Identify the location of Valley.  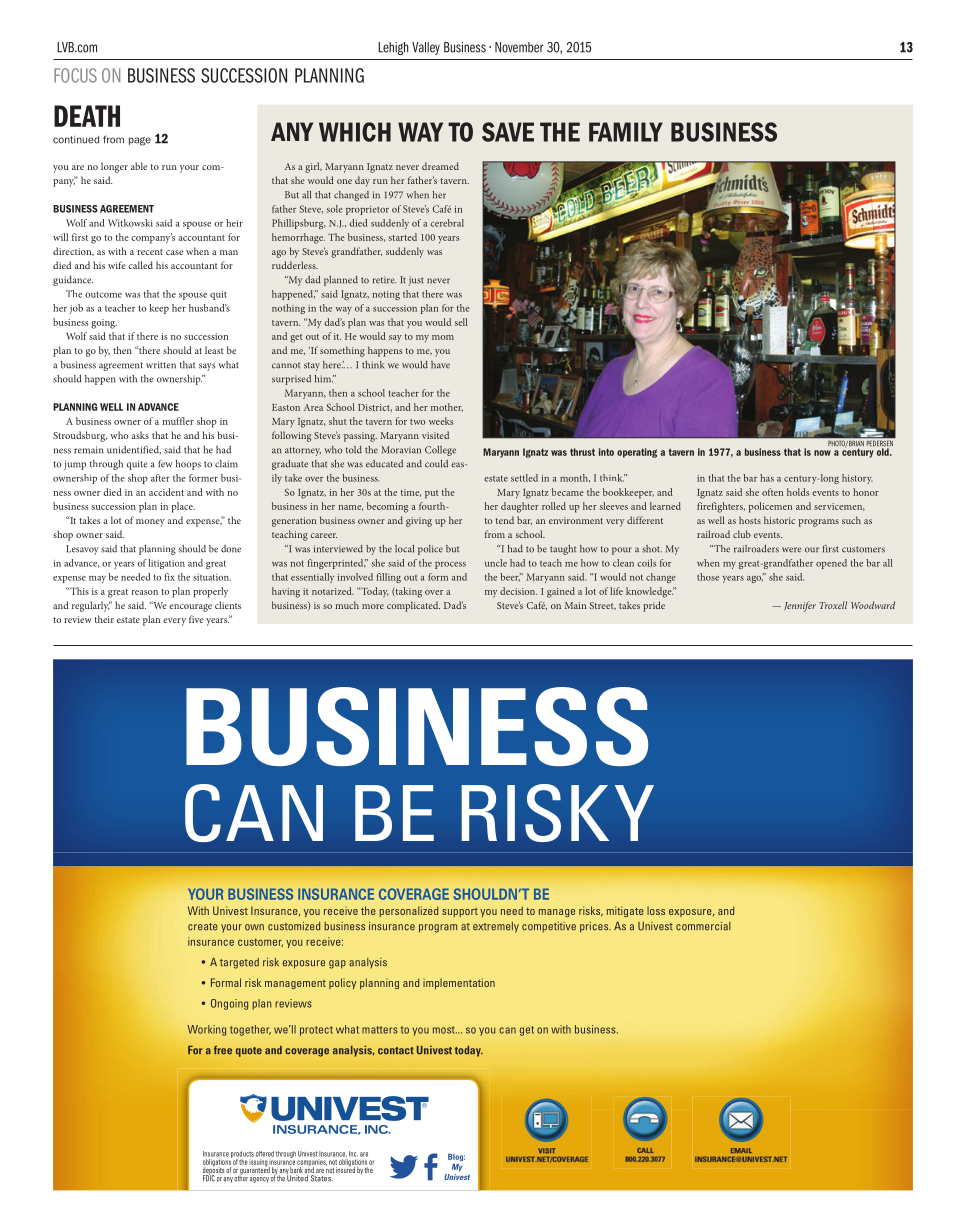
(426, 48).
